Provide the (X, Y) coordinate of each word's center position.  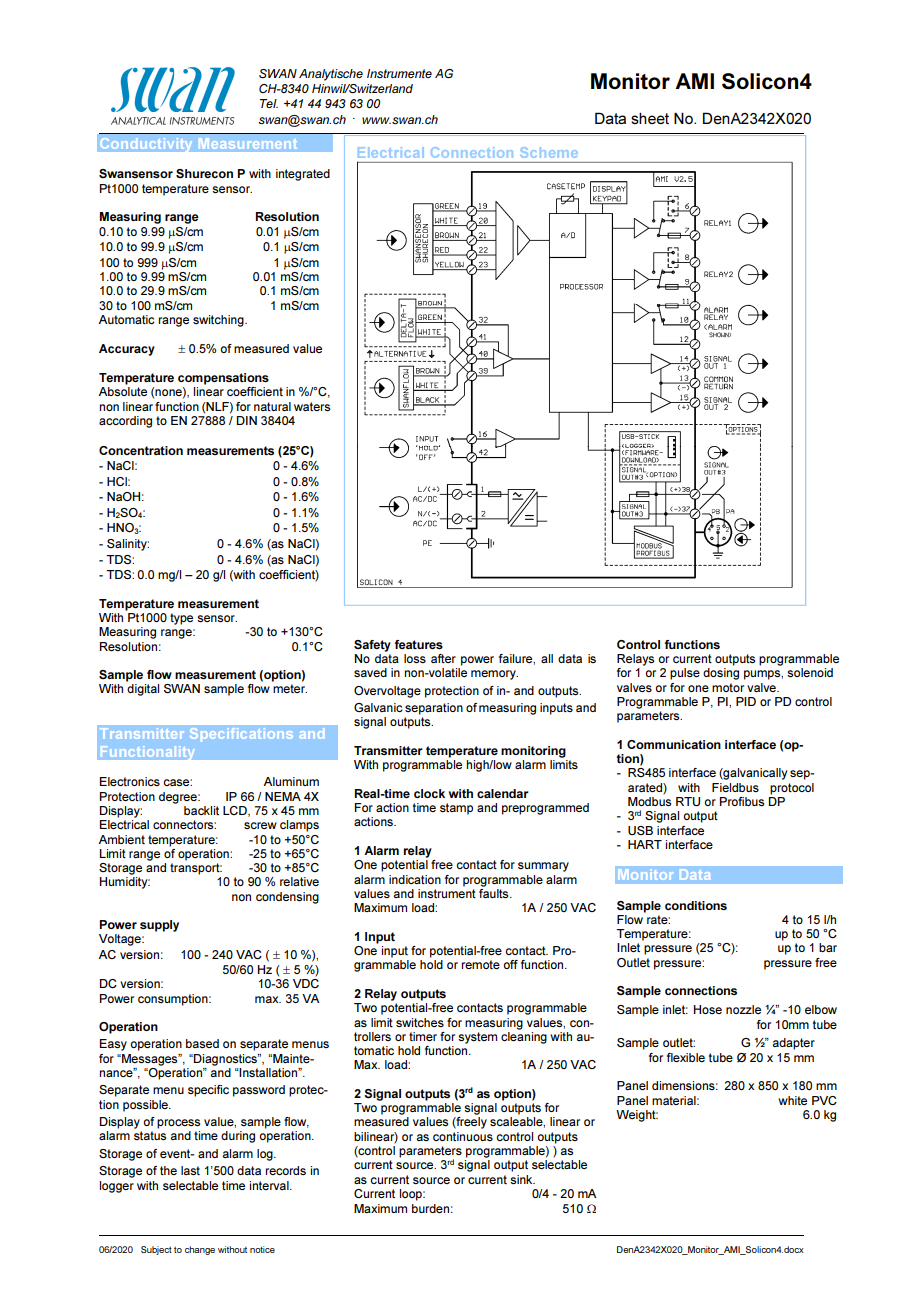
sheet (650, 118)
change (200, 1250)
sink (522, 1179)
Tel (269, 103)
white (792, 1100)
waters (312, 406)
